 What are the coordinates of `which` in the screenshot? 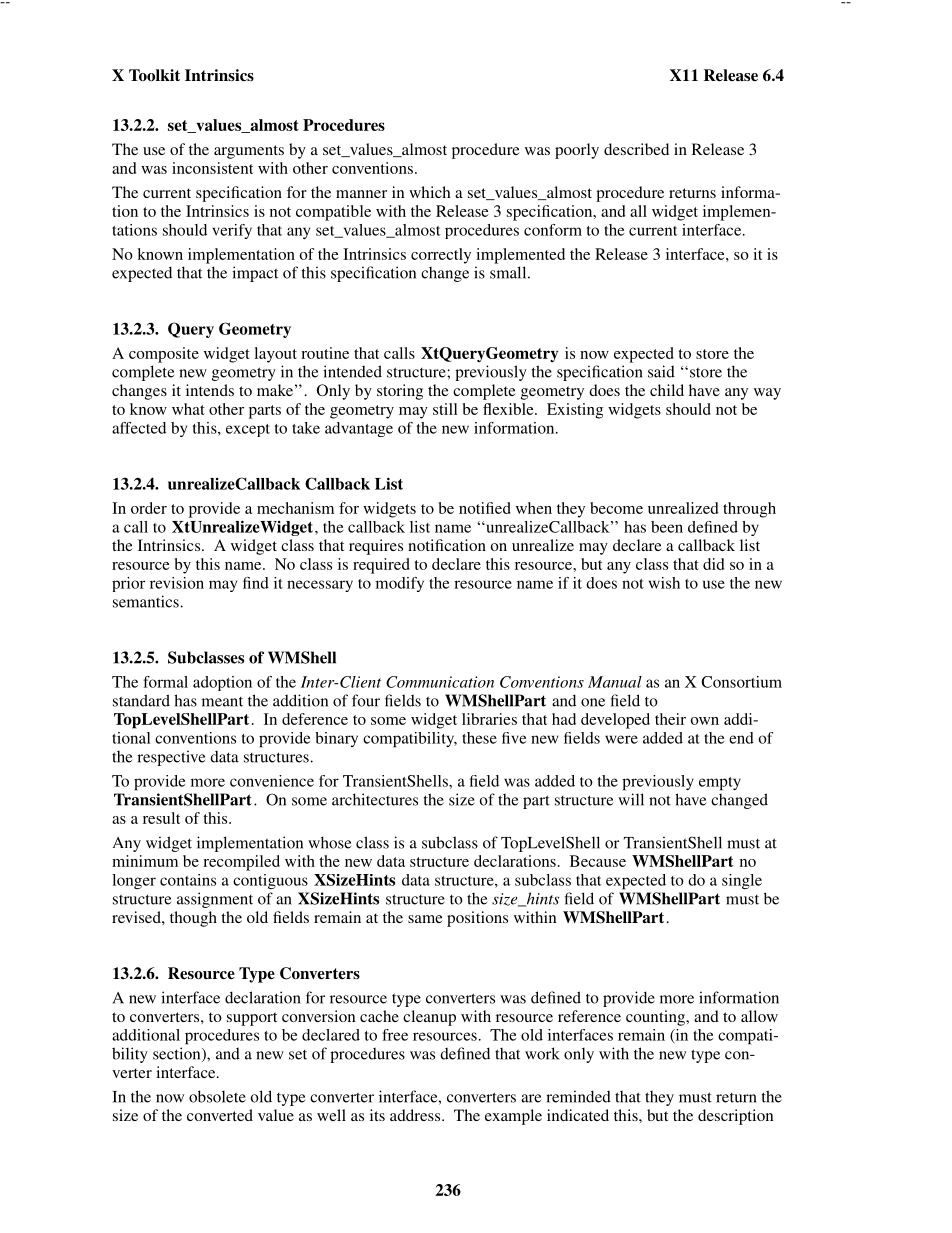 It's located at (429, 192).
